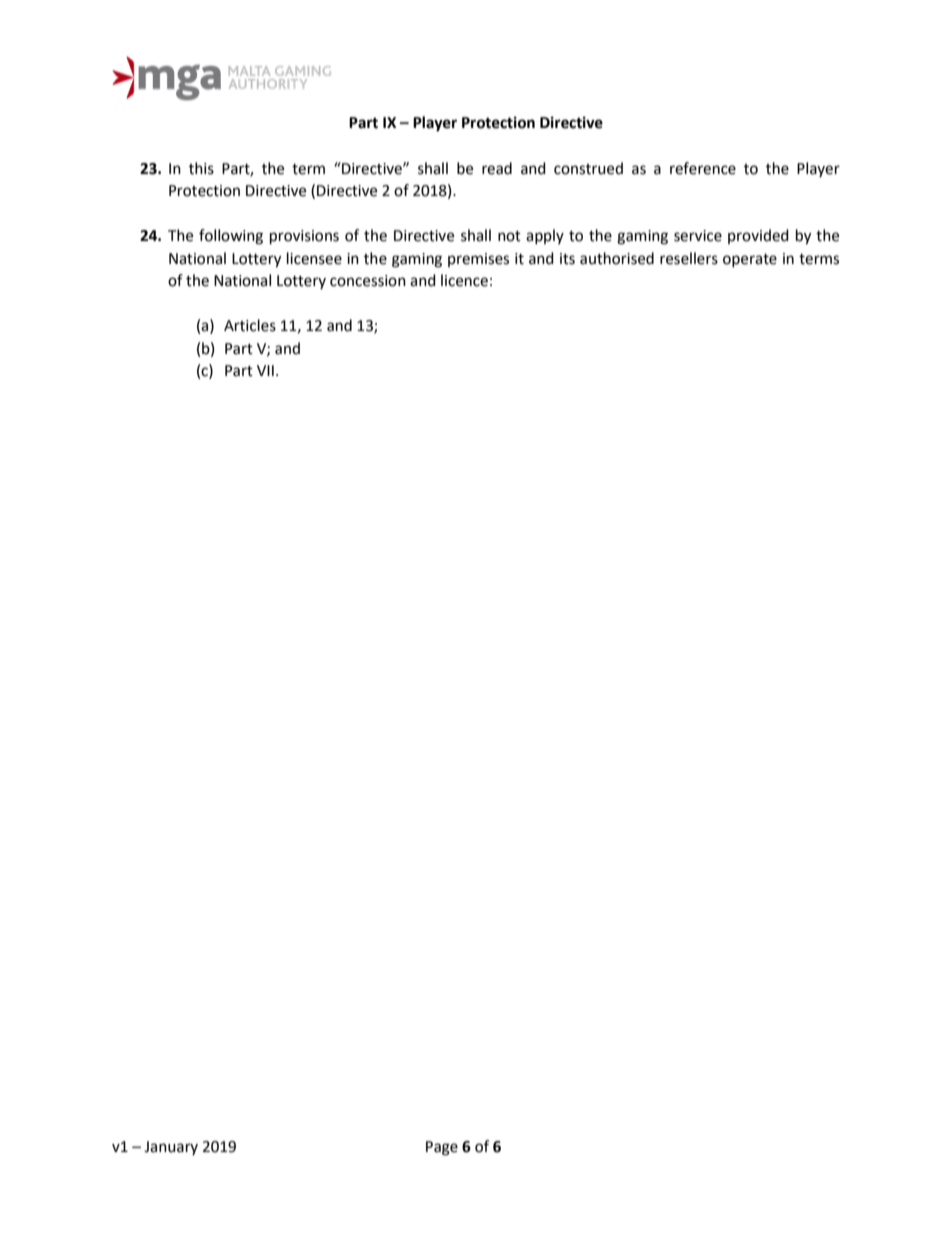 The height and width of the page is (1233, 952). What do you see at coordinates (442, 1148) in the page?
I see `Page` at bounding box center [442, 1148].
